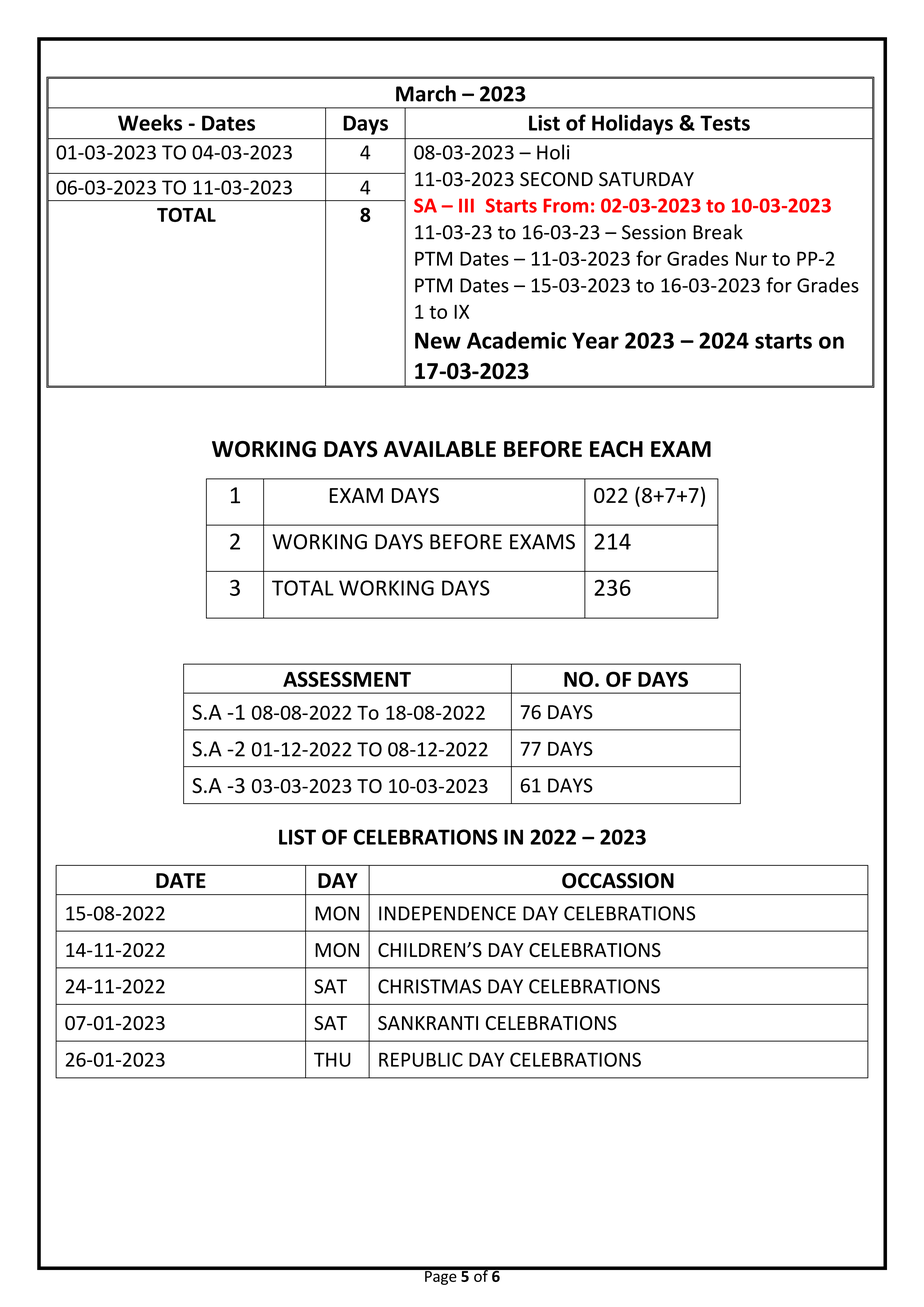 Image resolution: width=924 pixels, height=1307 pixels. I want to click on Weeks, so click(150, 122).
